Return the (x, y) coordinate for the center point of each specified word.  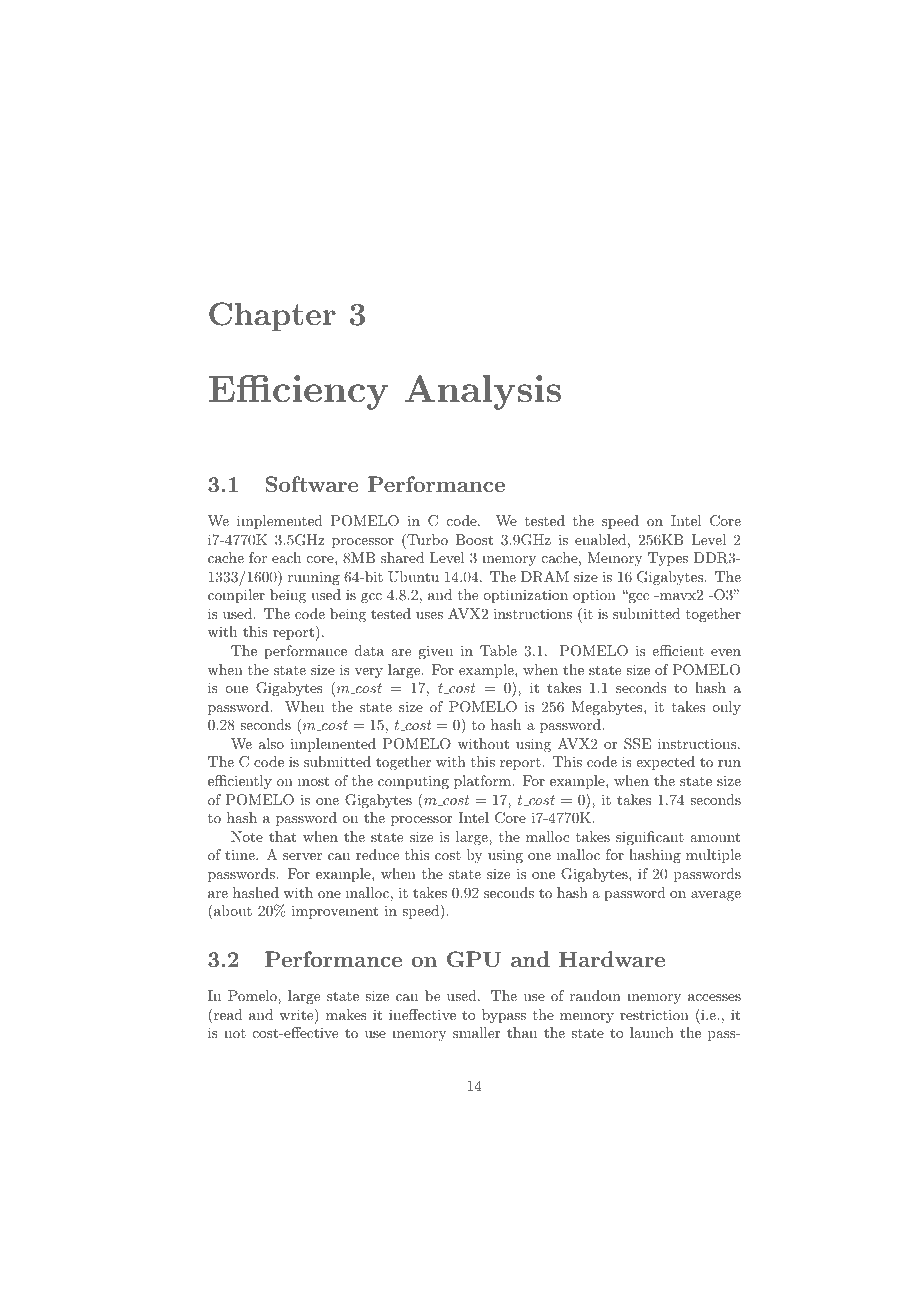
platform (482, 782)
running (314, 578)
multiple (713, 856)
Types (668, 559)
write (297, 1016)
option (594, 596)
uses (429, 615)
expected (665, 763)
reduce (377, 854)
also (271, 743)
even (726, 652)
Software (312, 484)
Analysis (483, 392)
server (302, 856)
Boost (474, 539)
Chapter (272, 316)
